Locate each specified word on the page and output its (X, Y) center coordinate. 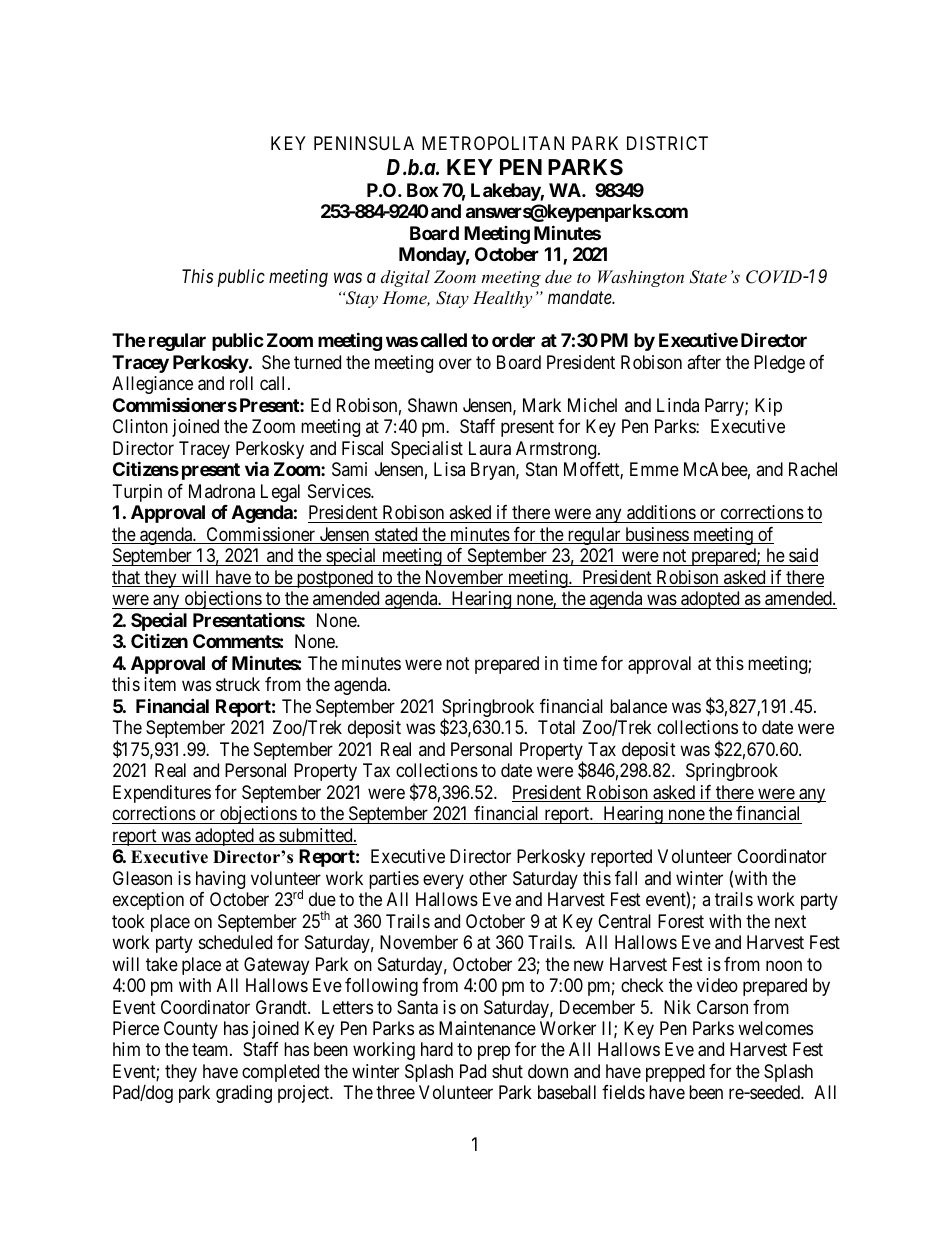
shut (507, 1071)
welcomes (775, 1028)
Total (556, 727)
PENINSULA (364, 143)
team (211, 1050)
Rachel (813, 469)
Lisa (449, 469)
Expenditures (162, 794)
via (257, 468)
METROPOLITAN (493, 143)
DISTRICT (667, 143)
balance (638, 706)
